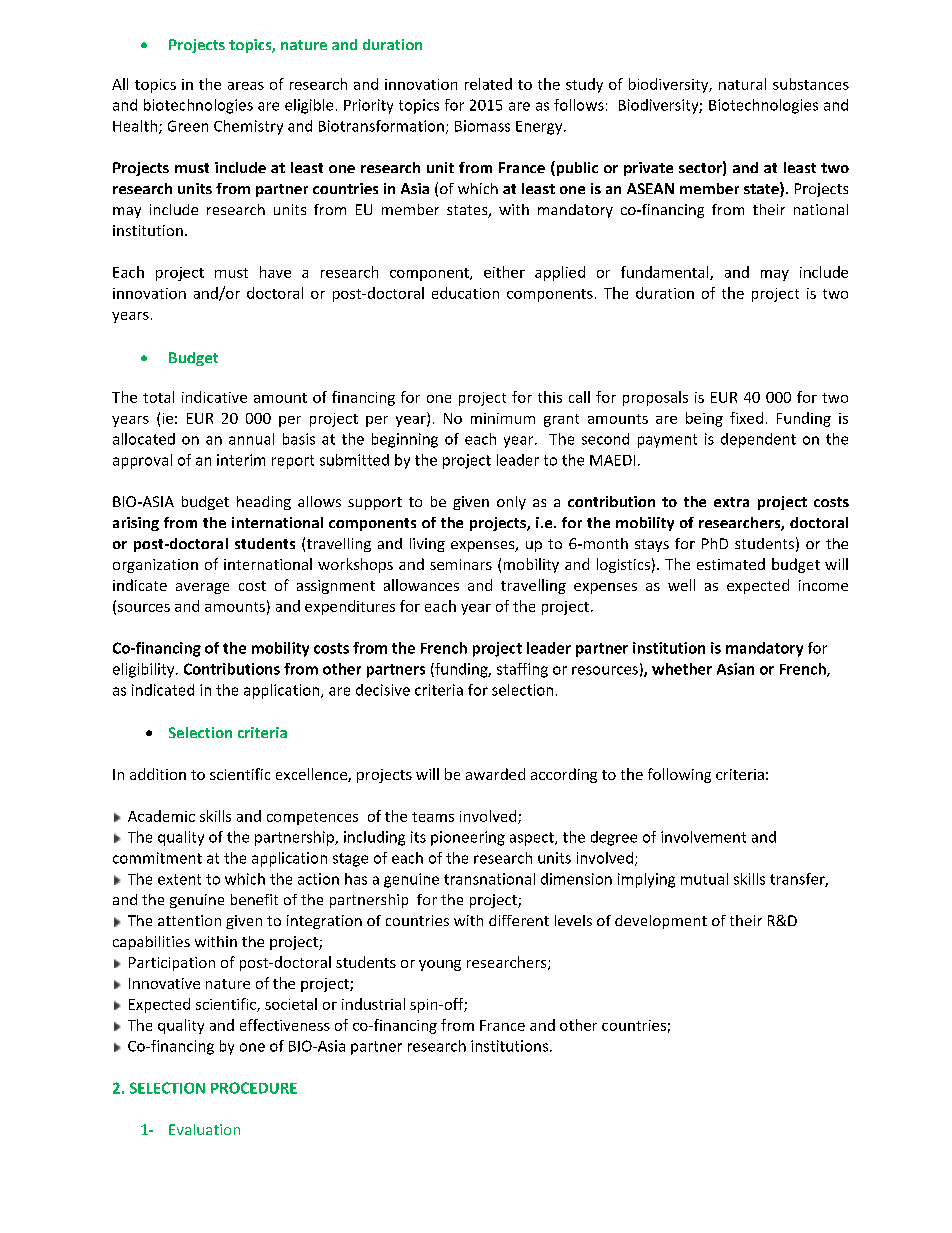 This screenshot has height=1233, width=952. I want to click on industrial, so click(373, 1004).
